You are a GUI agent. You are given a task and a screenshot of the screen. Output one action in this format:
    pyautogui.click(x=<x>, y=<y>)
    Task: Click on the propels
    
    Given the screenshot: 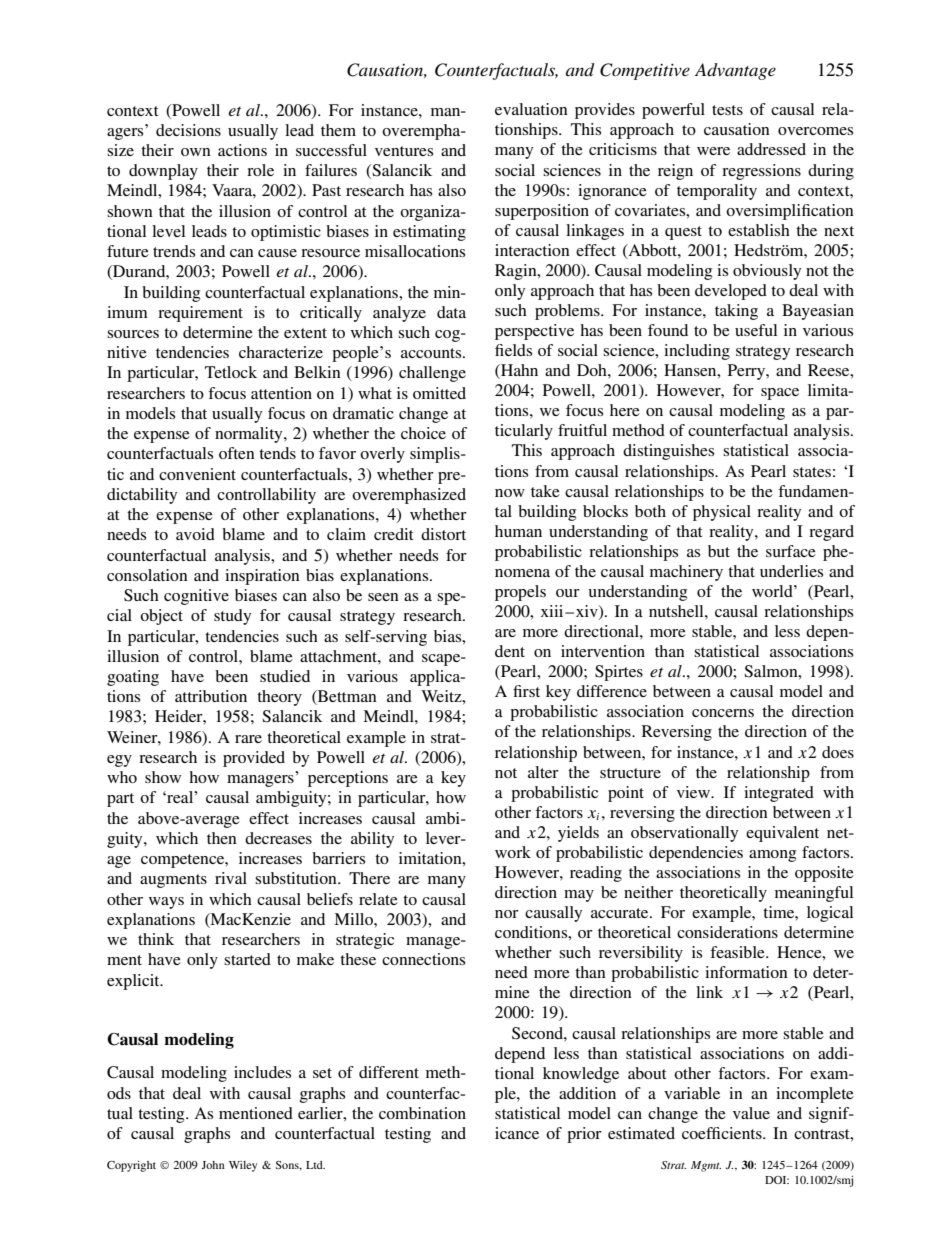 What is the action you would take?
    pyautogui.click(x=520, y=593)
